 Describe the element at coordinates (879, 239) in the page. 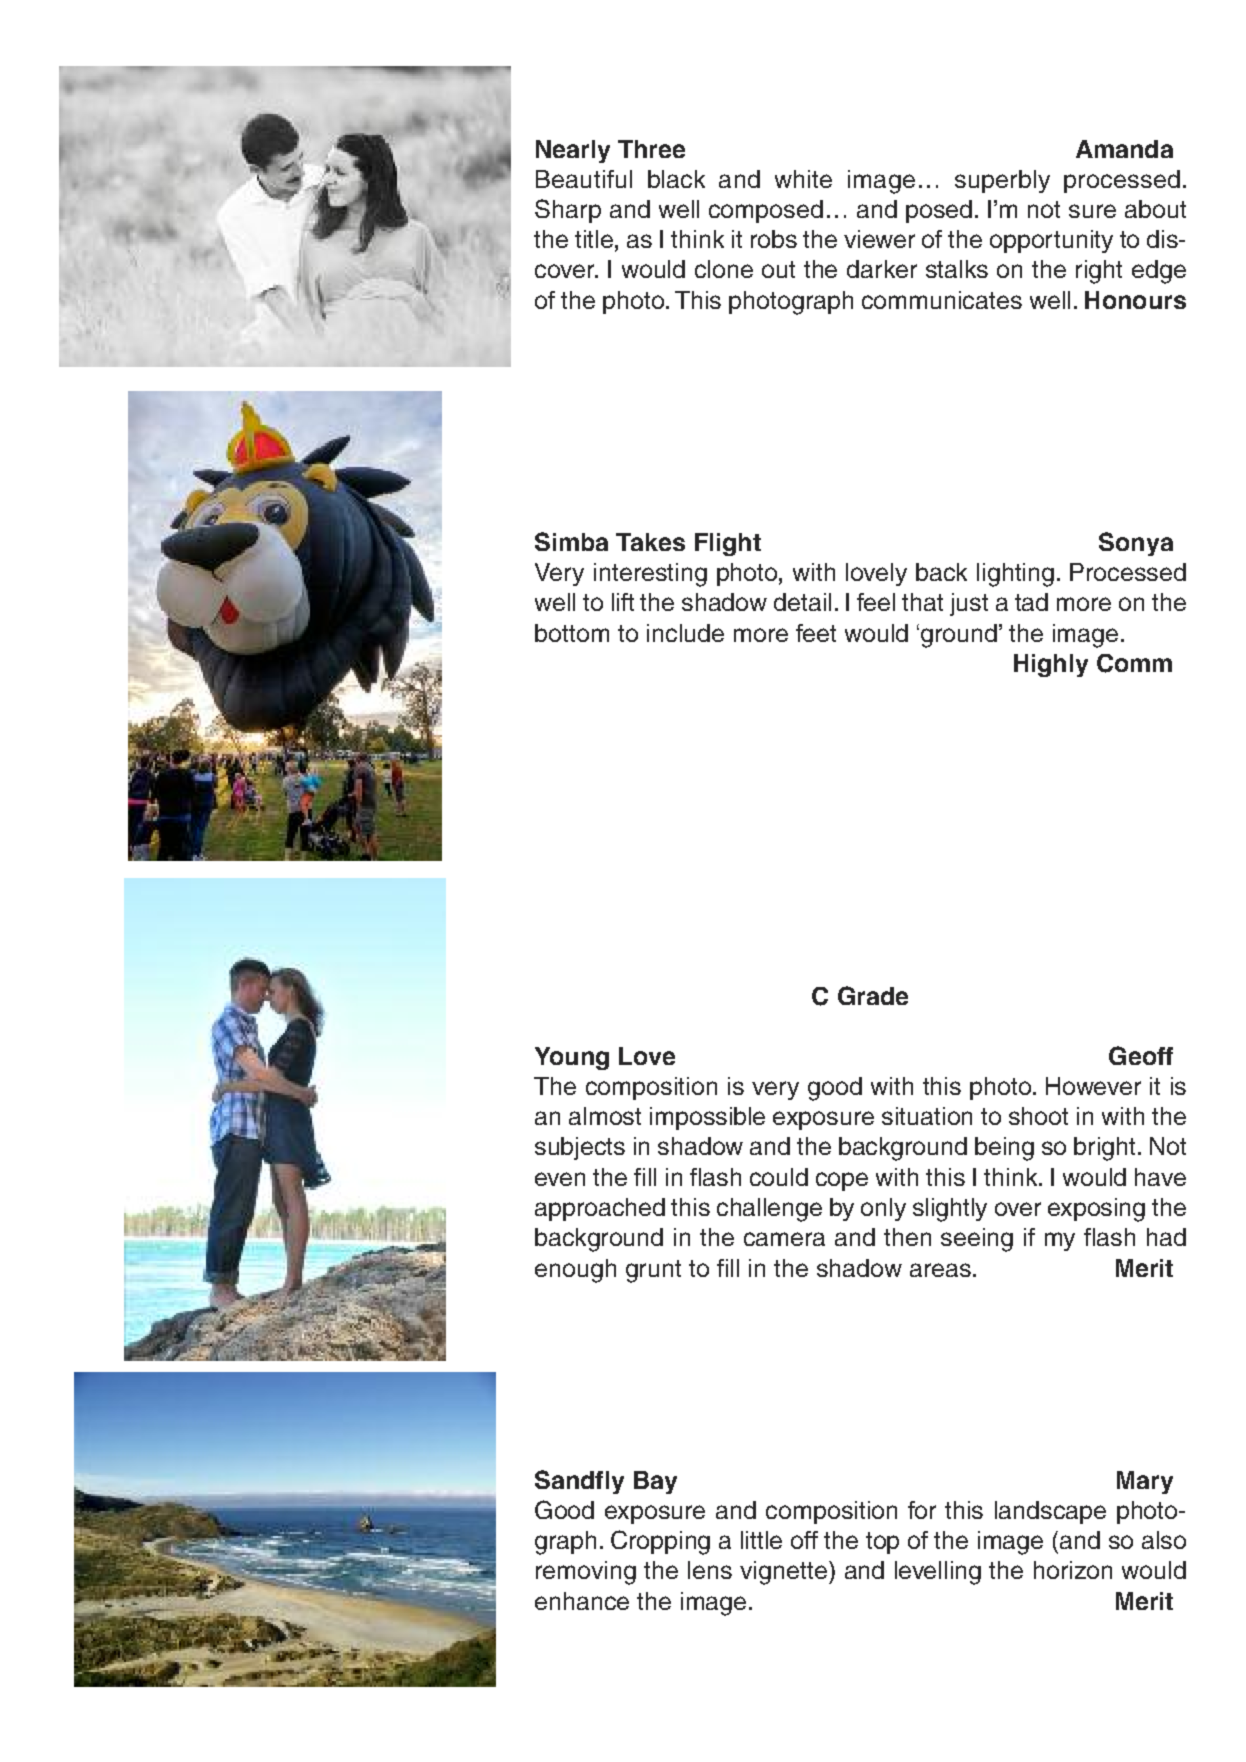

I see `viewer` at that location.
